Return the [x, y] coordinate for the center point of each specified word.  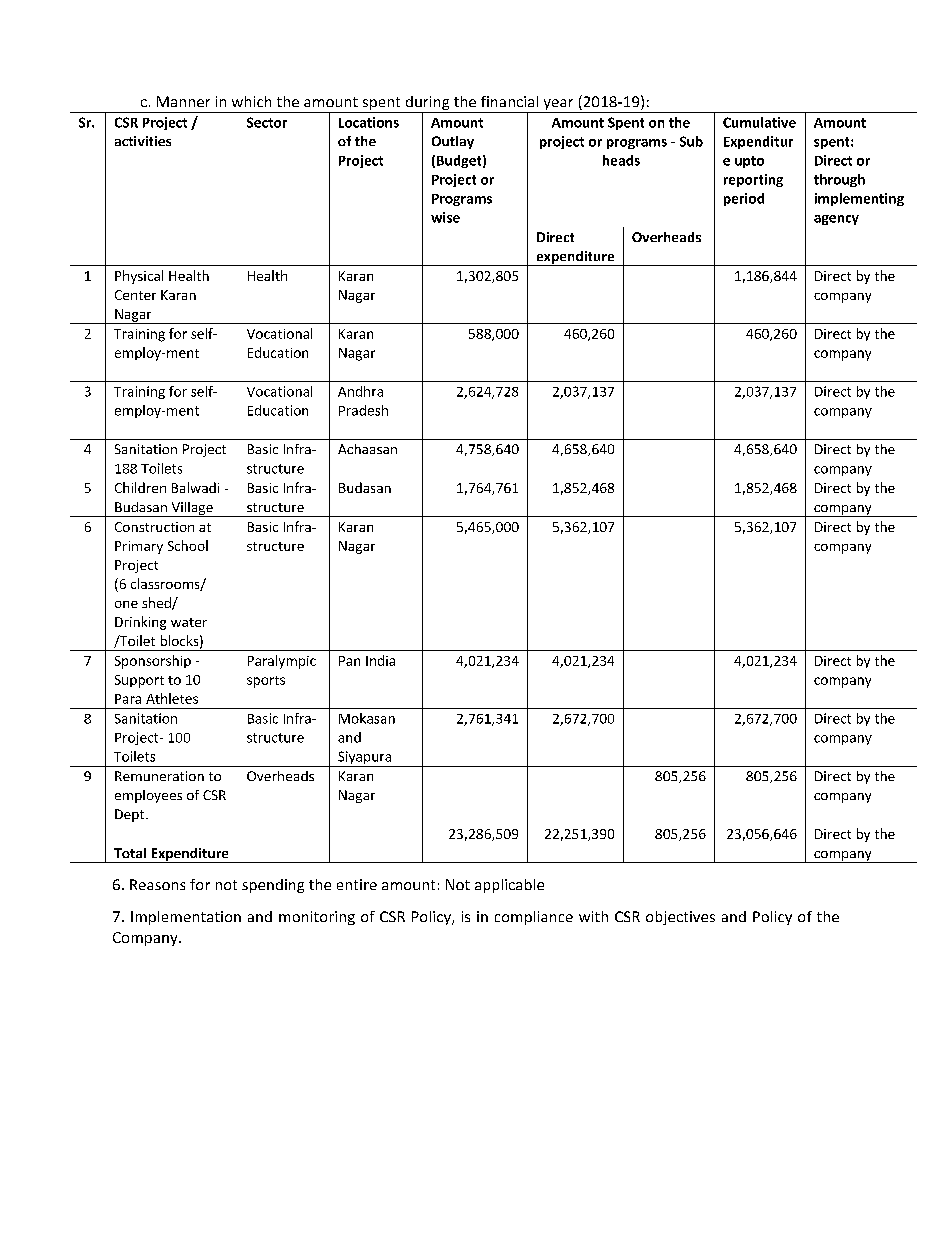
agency [836, 220]
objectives [680, 918]
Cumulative [759, 122]
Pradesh [363, 410]
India [380, 660]
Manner [183, 101]
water [189, 622]
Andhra [360, 391]
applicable [509, 886]
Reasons [157, 884]
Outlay [453, 142]
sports [266, 682]
